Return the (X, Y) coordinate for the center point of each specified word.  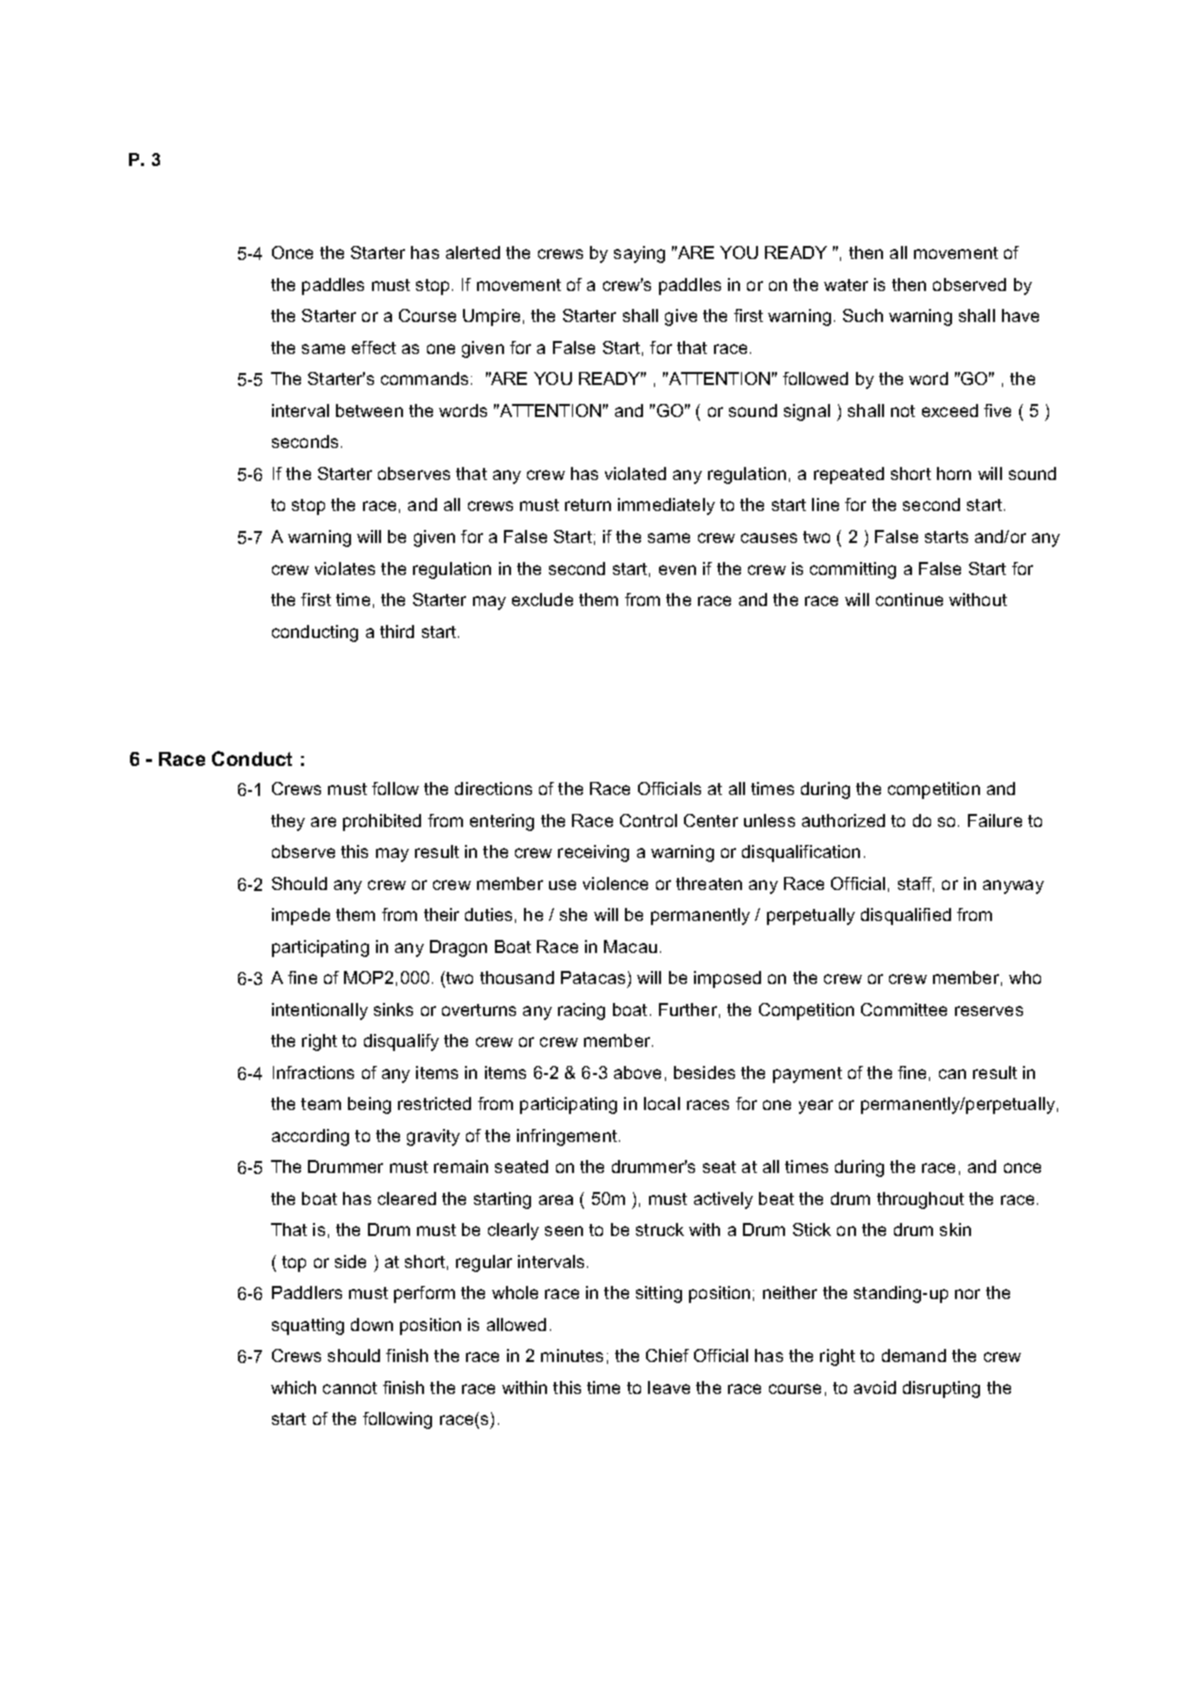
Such (863, 315)
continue (909, 599)
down (372, 1324)
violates (345, 568)
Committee (904, 1009)
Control (648, 820)
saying (639, 254)
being (369, 1105)
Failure (995, 820)
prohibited (382, 822)
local (662, 1103)
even (677, 570)
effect (374, 347)
